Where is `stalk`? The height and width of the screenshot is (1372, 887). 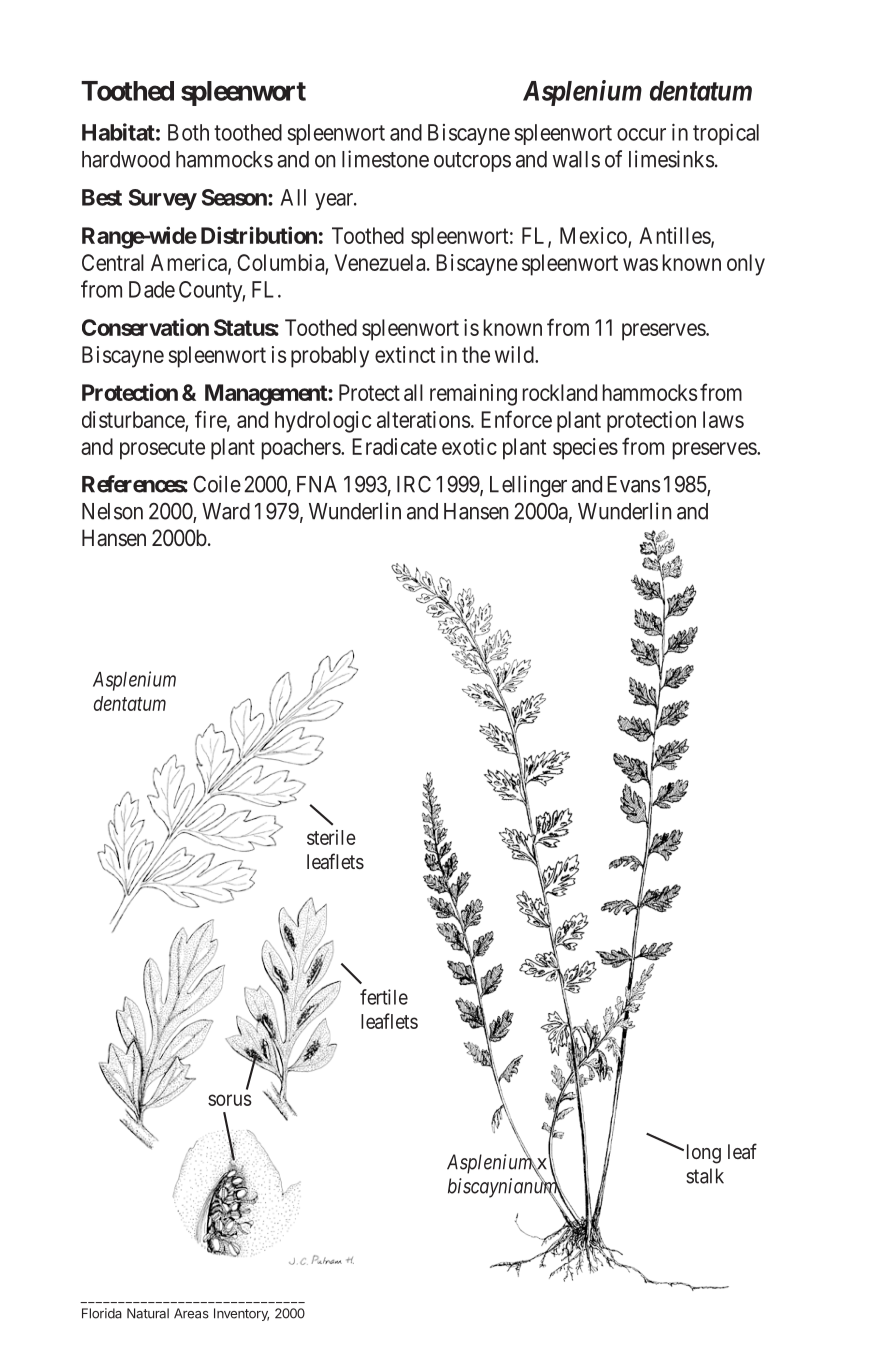 stalk is located at coordinates (705, 1176).
